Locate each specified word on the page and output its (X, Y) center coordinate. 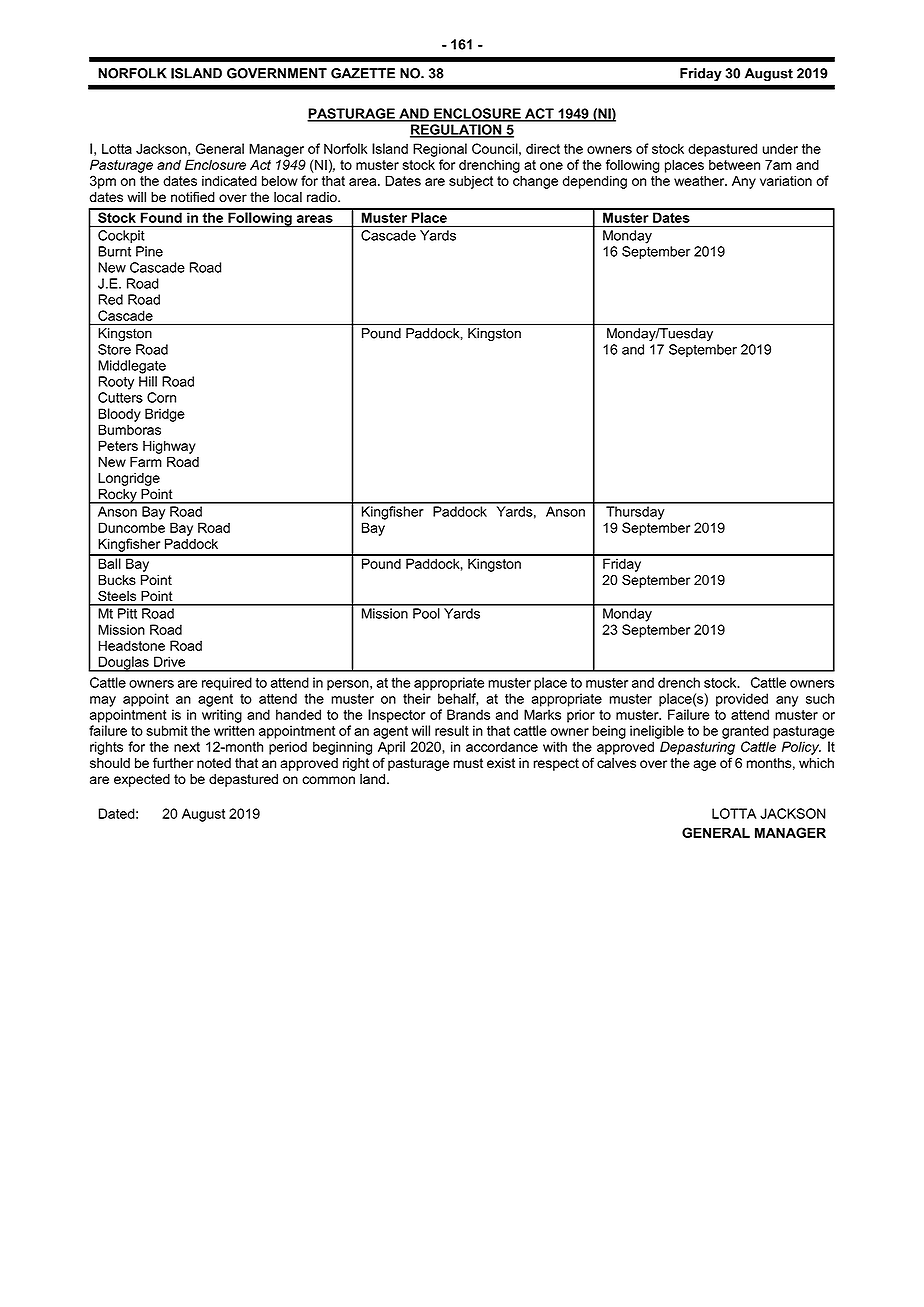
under (780, 148)
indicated (229, 180)
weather (700, 180)
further (173, 762)
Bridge (165, 415)
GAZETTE (363, 73)
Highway (169, 447)
